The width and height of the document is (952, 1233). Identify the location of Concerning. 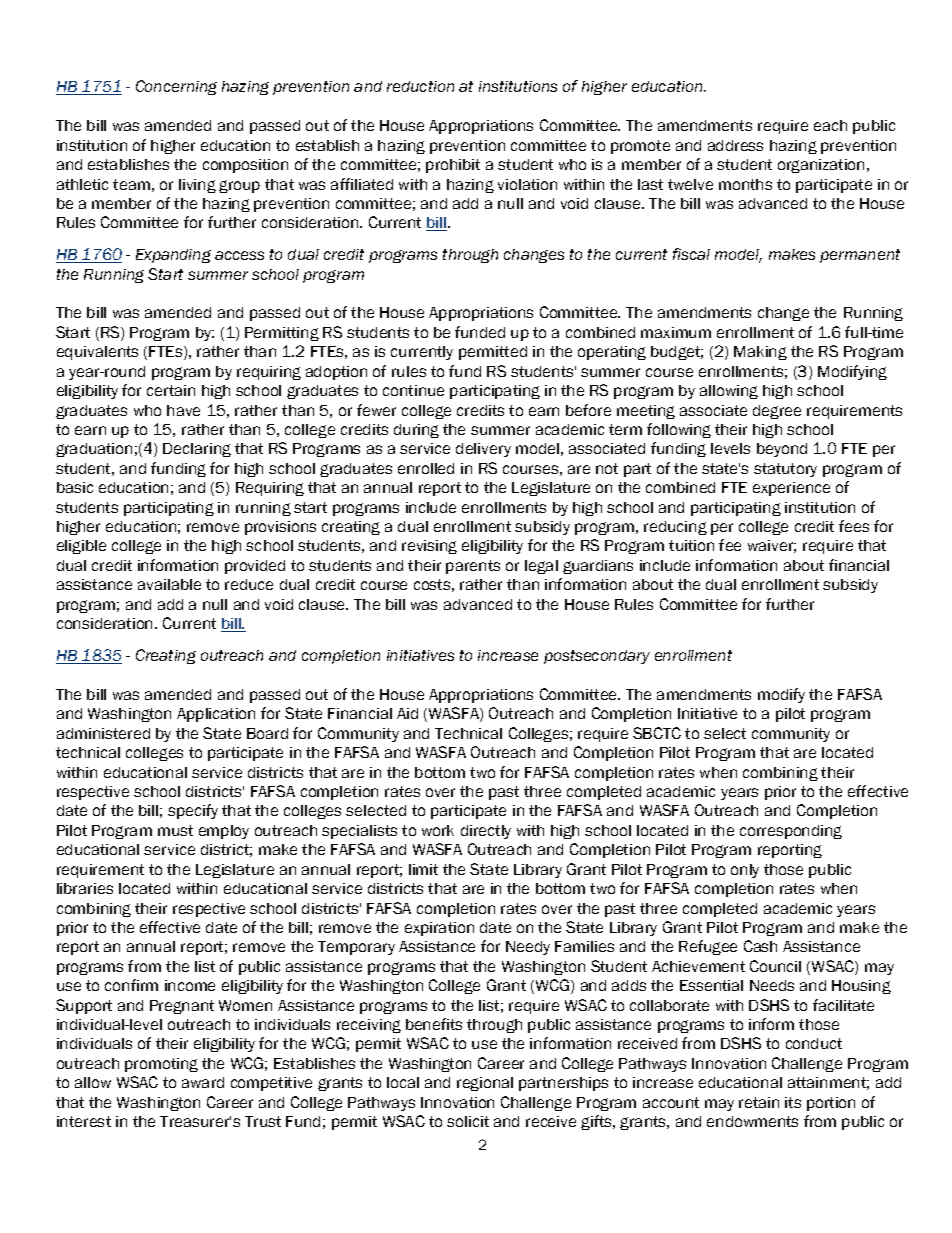
(176, 87).
